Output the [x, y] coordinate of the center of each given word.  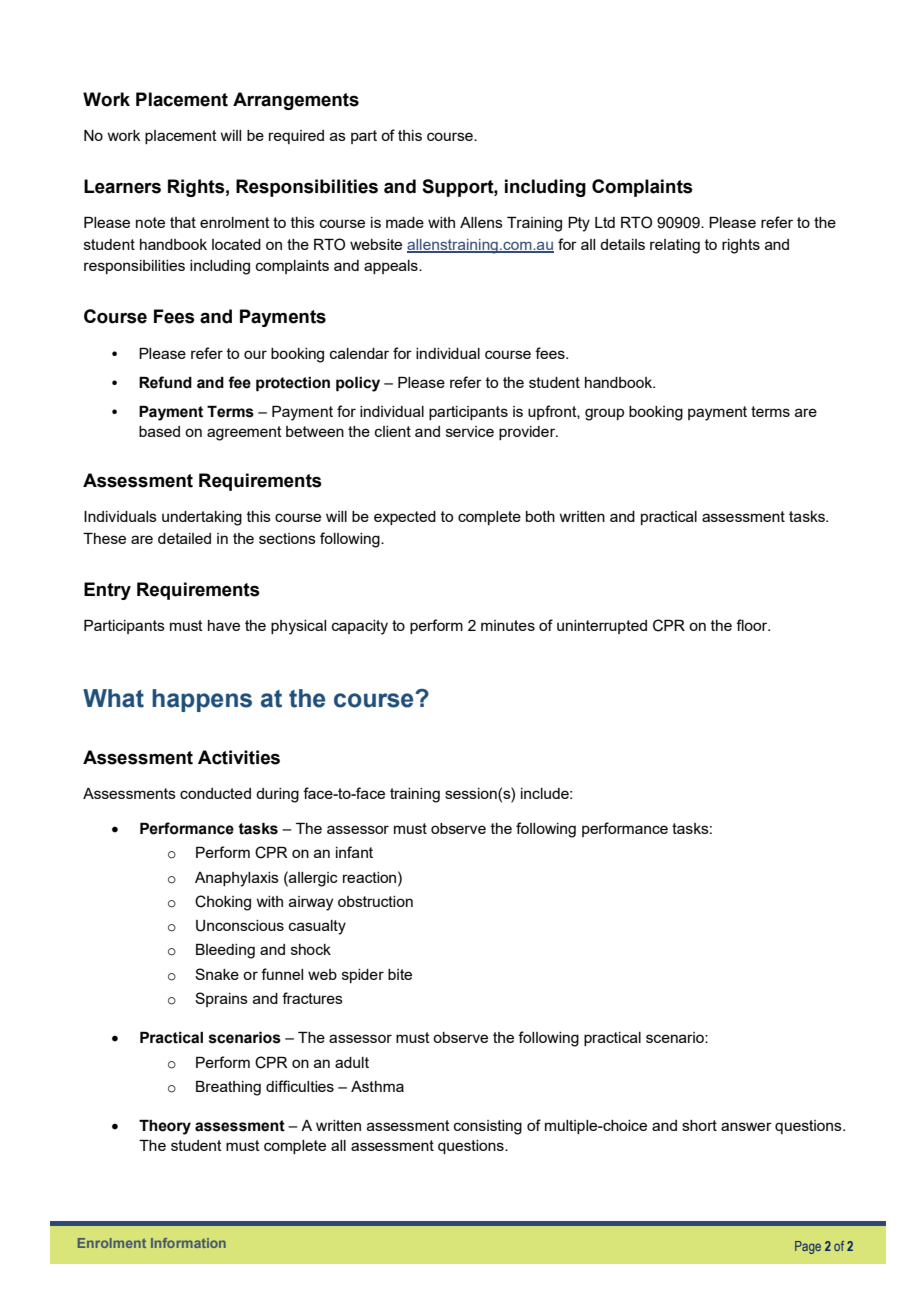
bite [400, 974]
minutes [508, 625]
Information [188, 1243]
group [604, 414]
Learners [122, 186]
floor [753, 625]
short [699, 1125]
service [470, 431]
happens [202, 700]
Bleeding [225, 951]
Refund [165, 382]
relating [675, 246]
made [405, 222]
